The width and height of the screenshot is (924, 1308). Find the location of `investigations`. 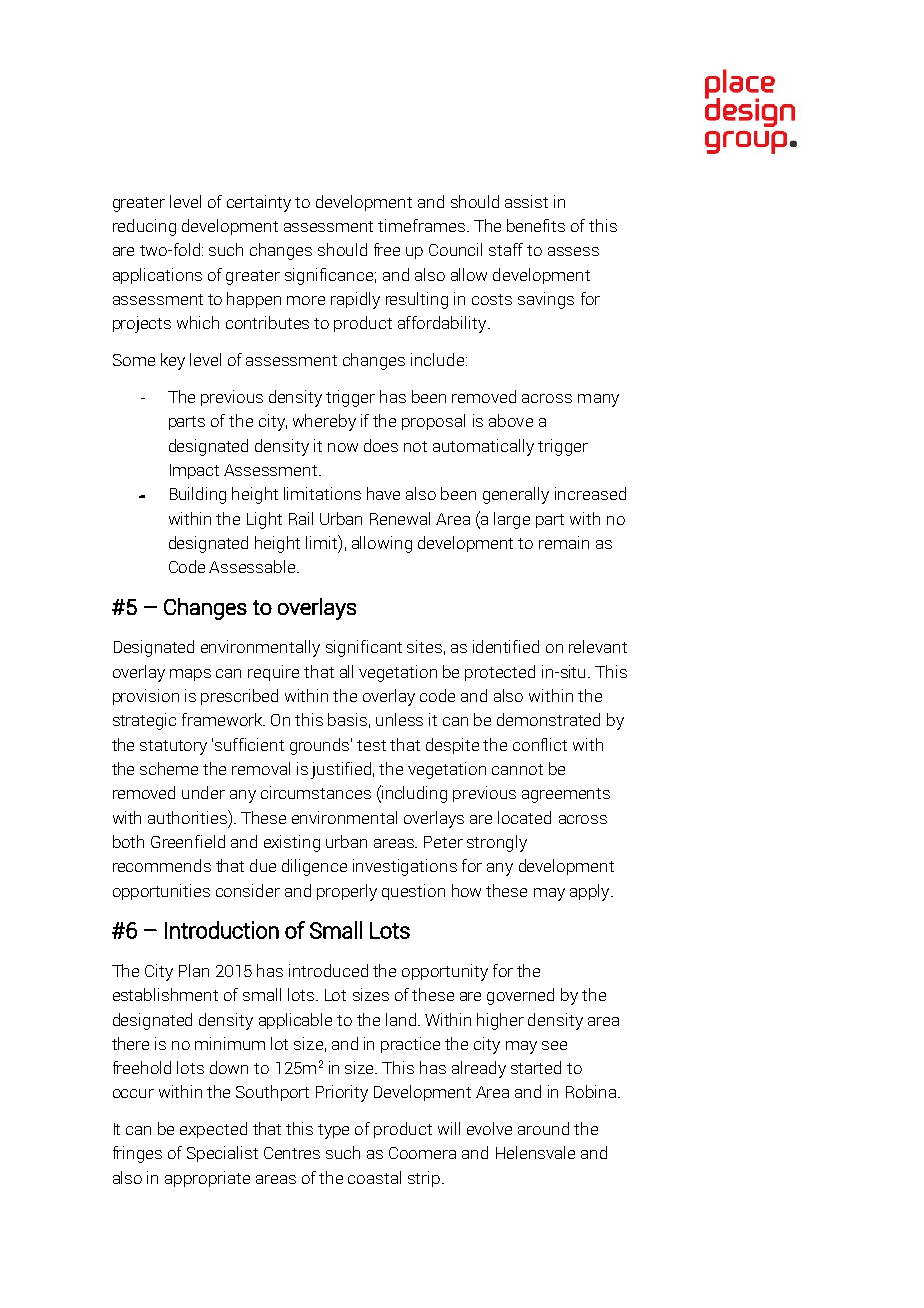

investigations is located at coordinates (405, 867).
